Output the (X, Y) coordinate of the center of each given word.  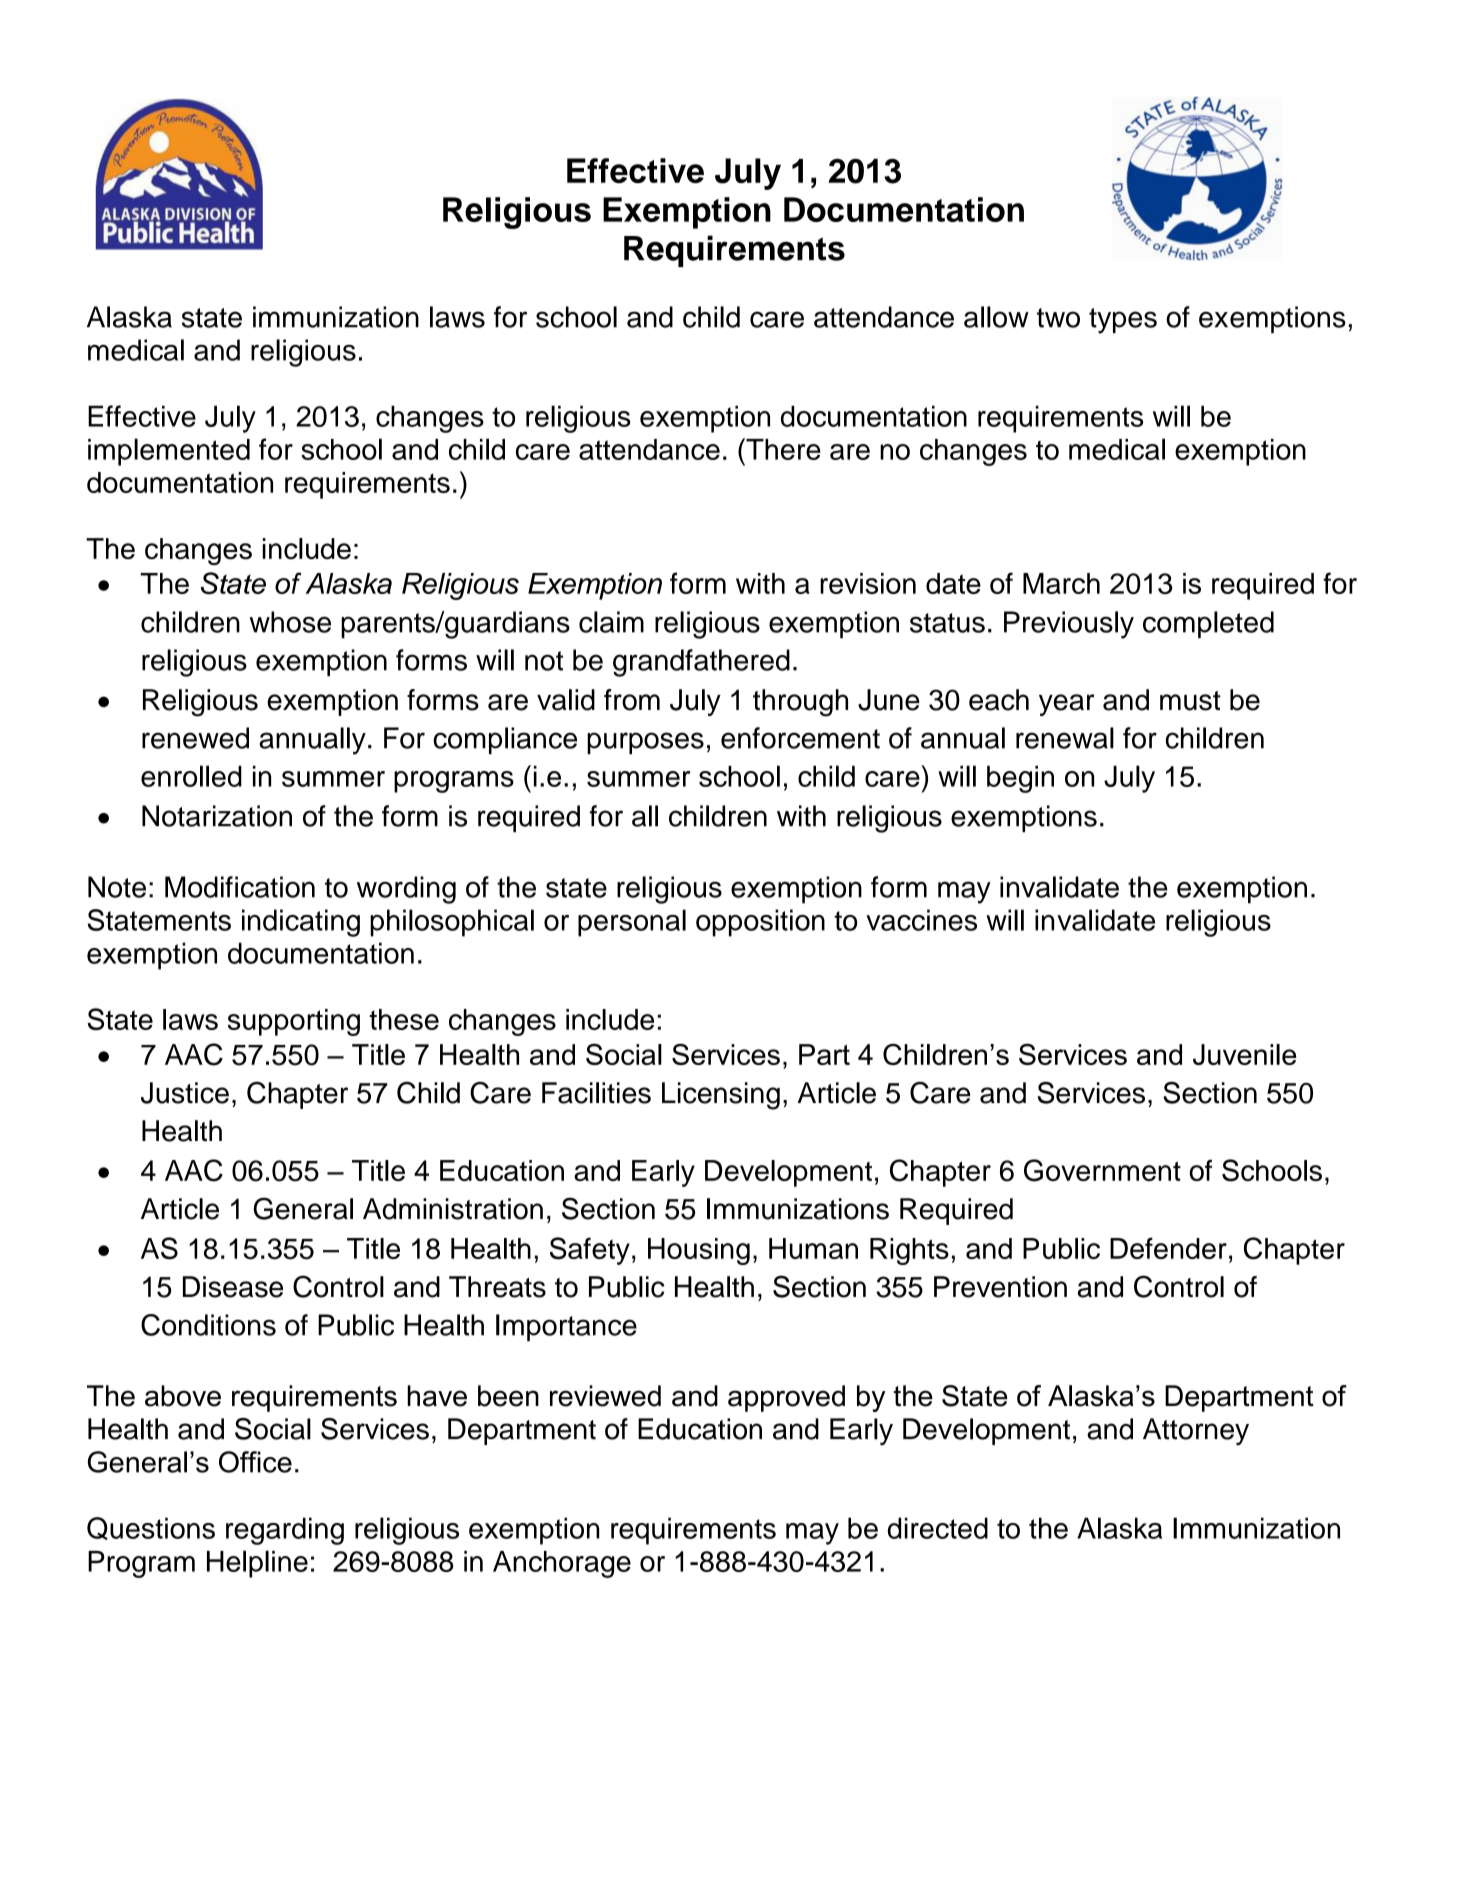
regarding (285, 1531)
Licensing (721, 1096)
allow (996, 317)
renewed (195, 738)
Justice (185, 1093)
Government (1102, 1170)
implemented (169, 452)
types (1123, 321)
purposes (645, 743)
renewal (1065, 738)
